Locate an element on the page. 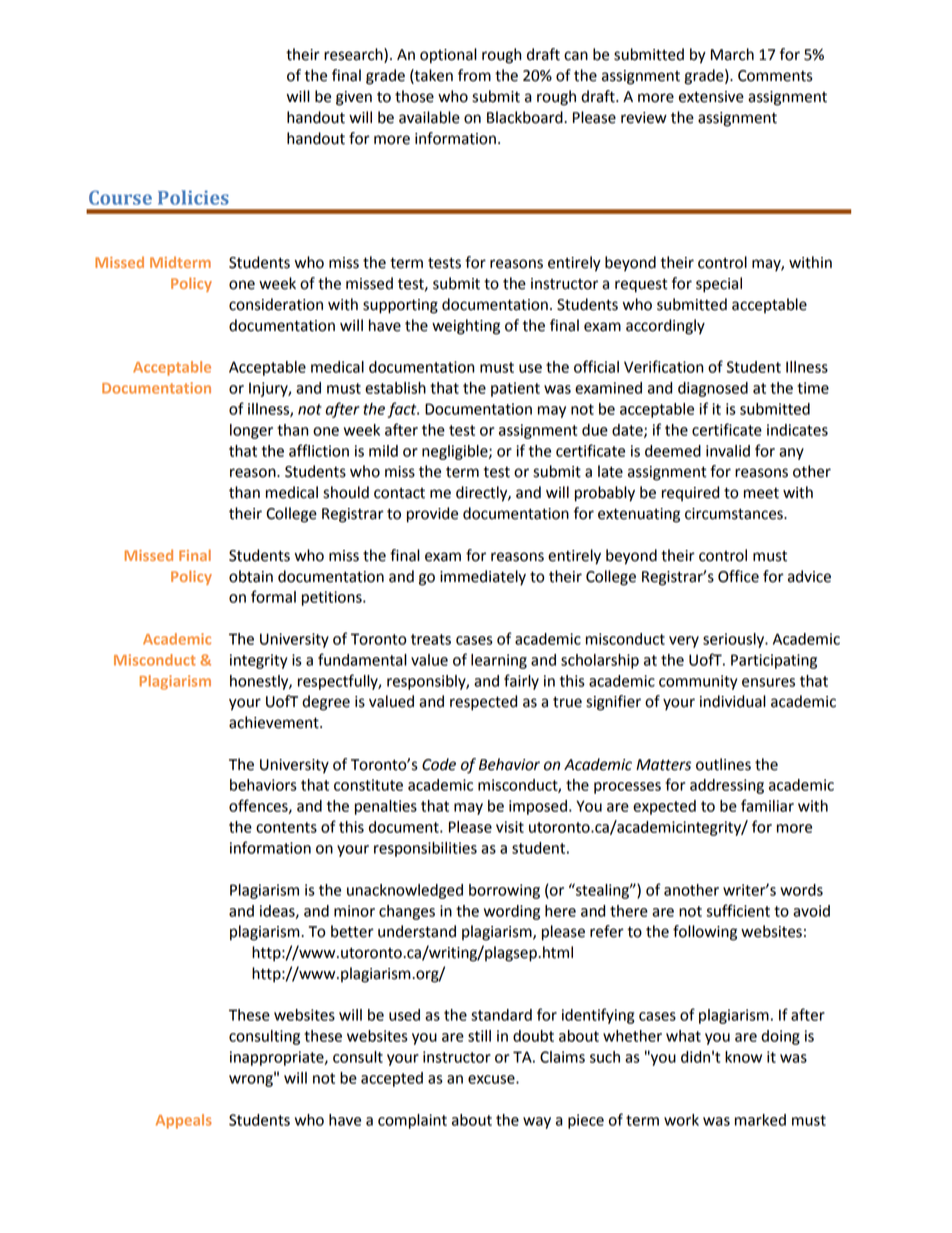 This page has width=952, height=1233. Office is located at coordinates (738, 576).
